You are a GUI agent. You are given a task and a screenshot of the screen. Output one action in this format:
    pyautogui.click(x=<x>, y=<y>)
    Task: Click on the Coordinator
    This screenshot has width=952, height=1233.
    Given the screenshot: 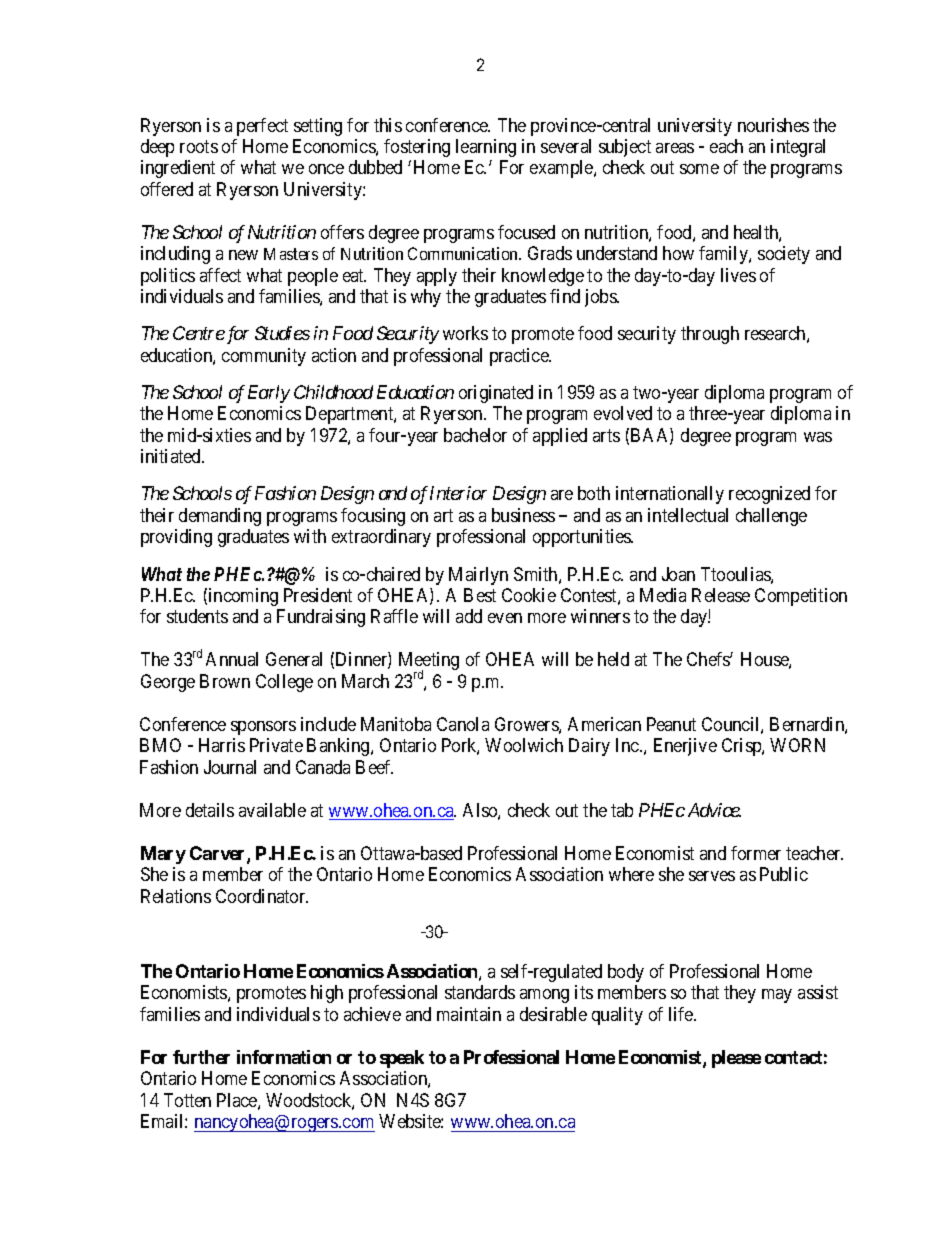 What is the action you would take?
    pyautogui.click(x=262, y=896)
